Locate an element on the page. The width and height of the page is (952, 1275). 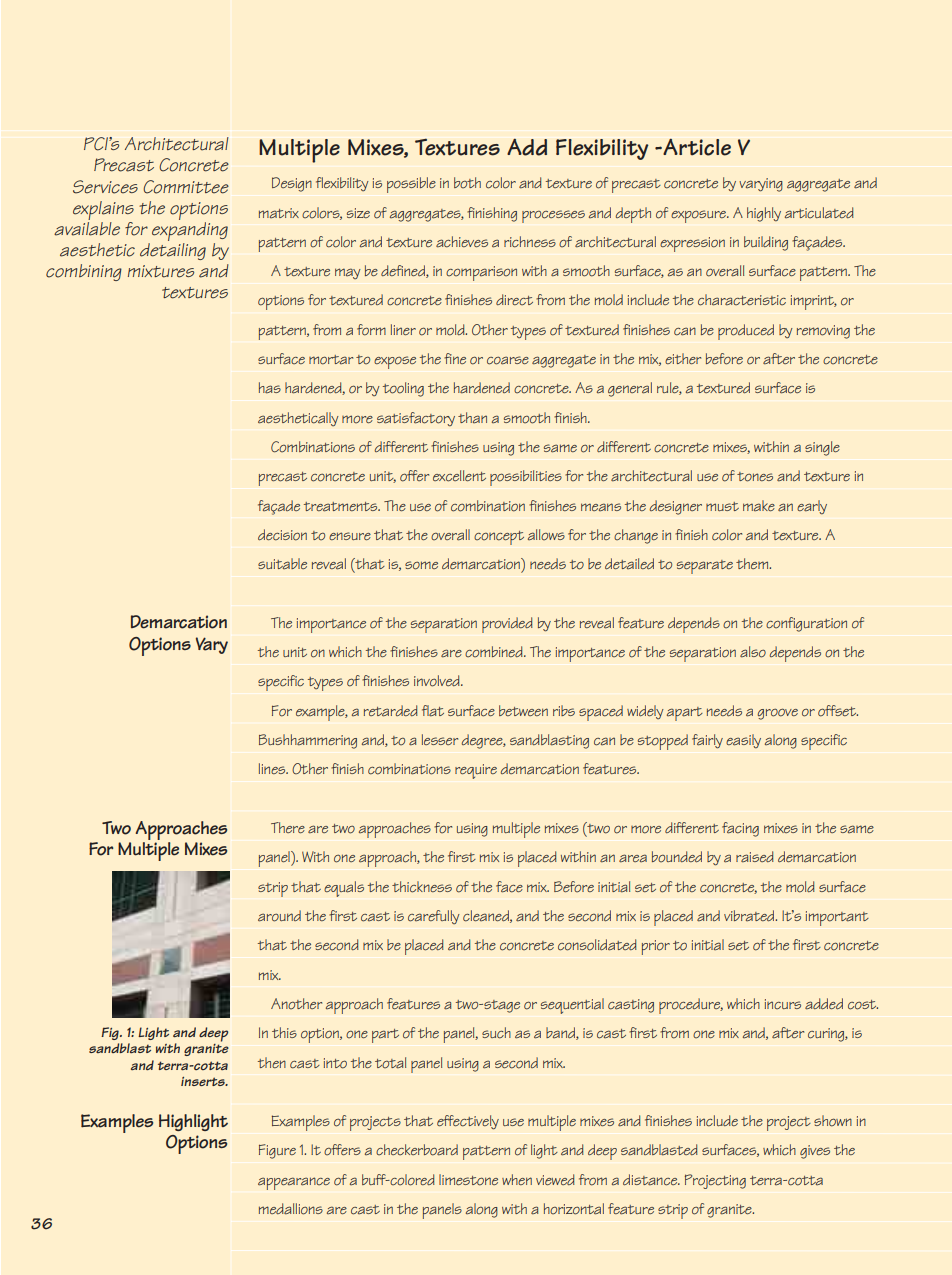
Committee is located at coordinates (186, 187).
